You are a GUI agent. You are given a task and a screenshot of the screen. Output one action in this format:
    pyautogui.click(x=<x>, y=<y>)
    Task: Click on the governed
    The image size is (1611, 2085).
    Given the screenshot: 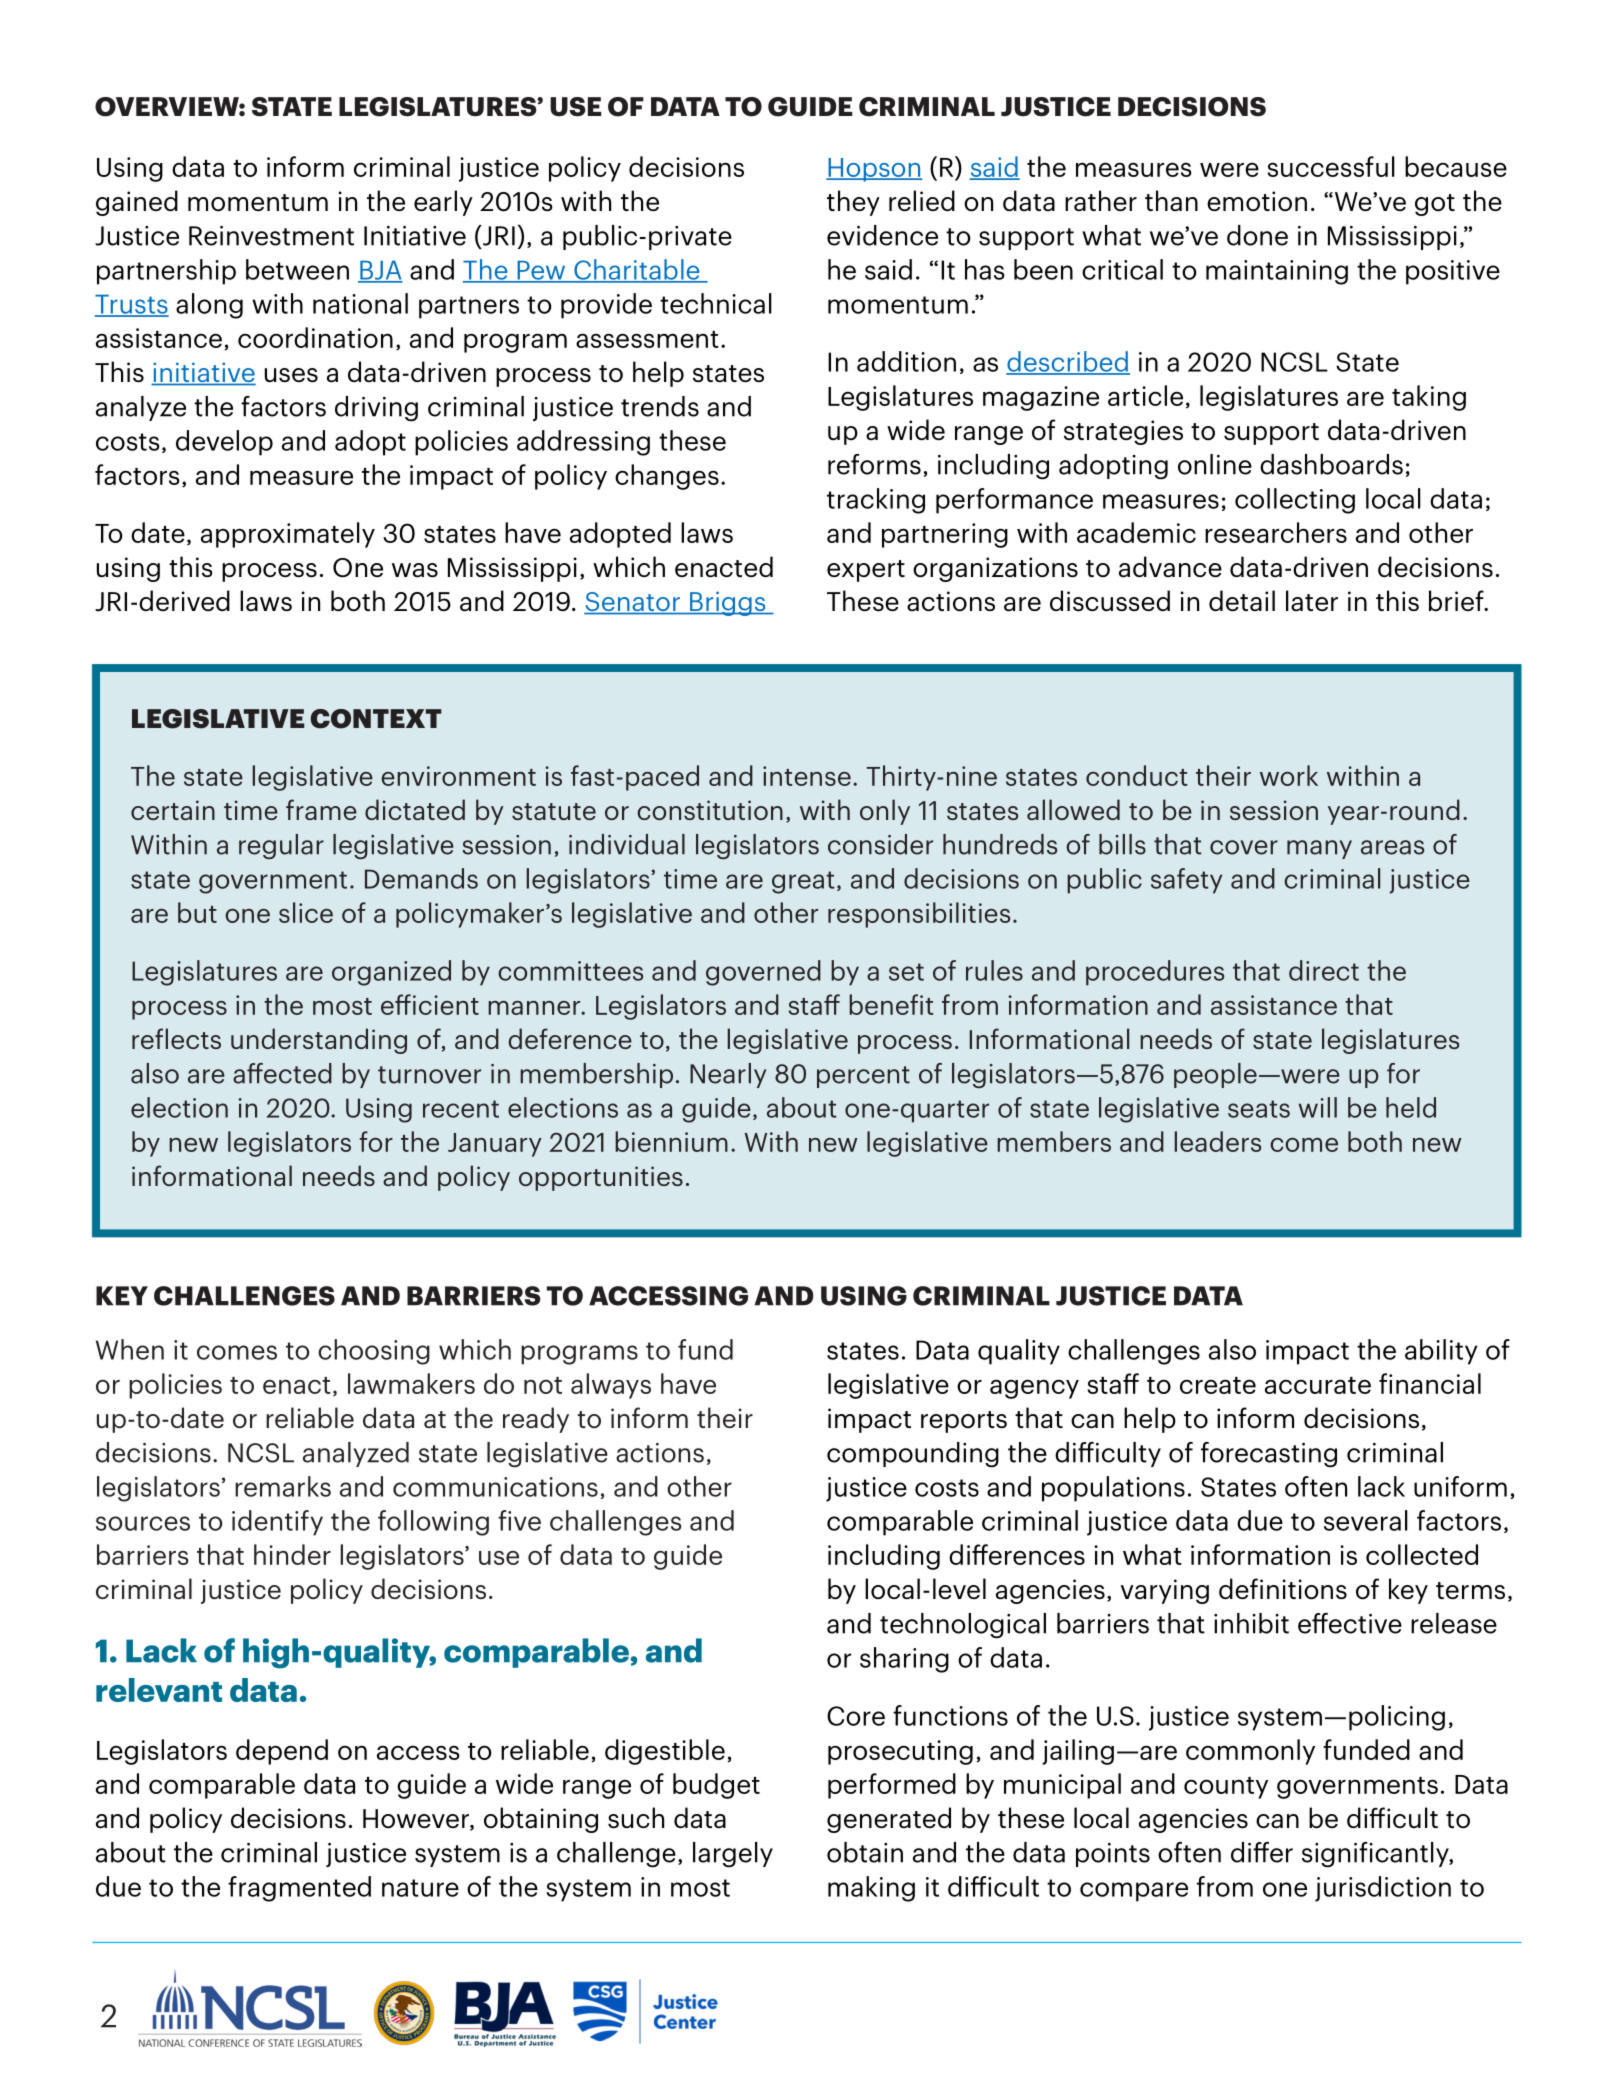 What is the action you would take?
    pyautogui.click(x=763, y=973)
